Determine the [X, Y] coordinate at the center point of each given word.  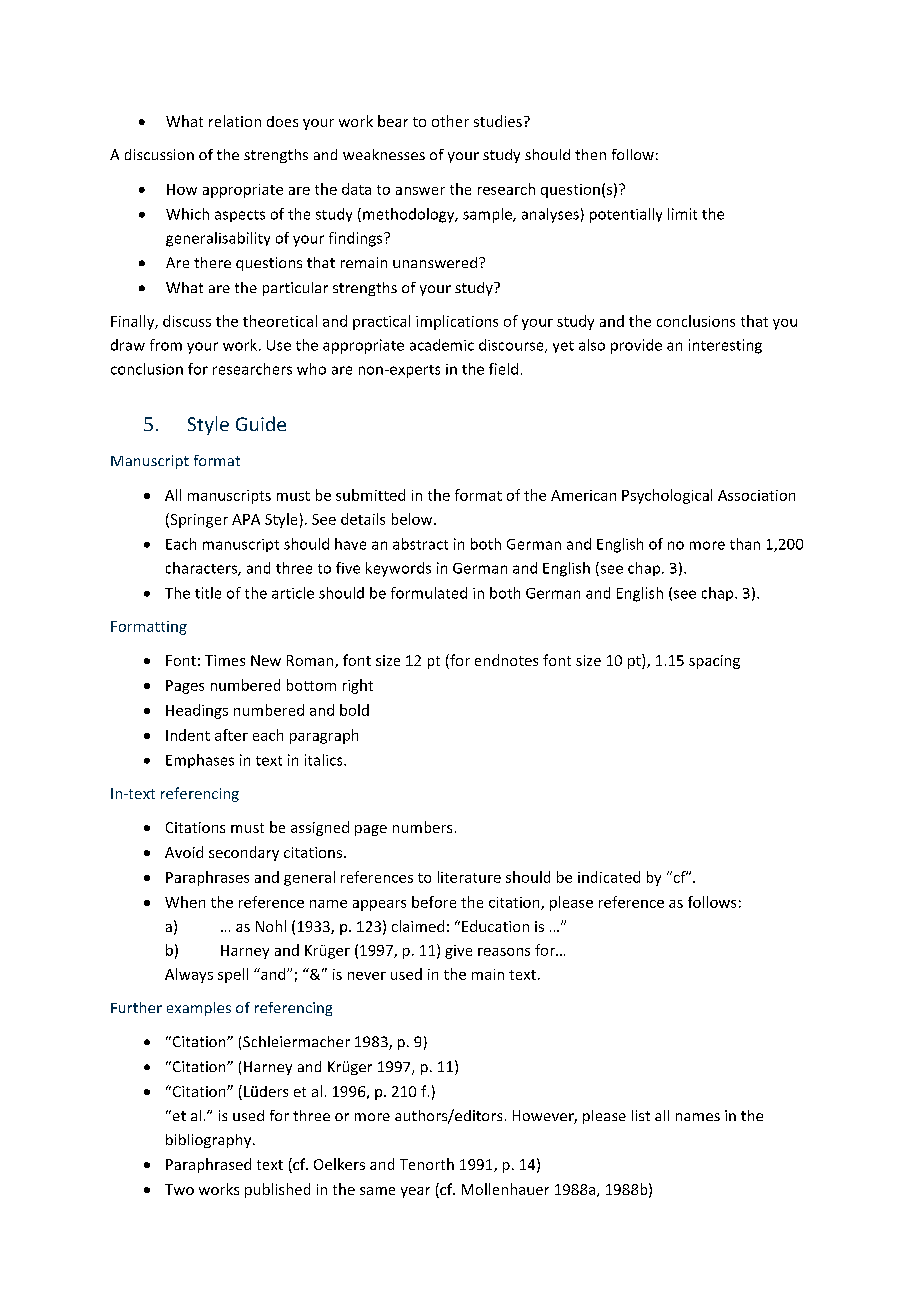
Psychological [667, 496]
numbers [422, 827]
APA [246, 519]
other [450, 121]
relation [235, 121]
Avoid [184, 852]
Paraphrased [208, 1165]
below [413, 519]
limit [682, 214]
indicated [609, 877]
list [641, 1115]
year [415, 1192]
